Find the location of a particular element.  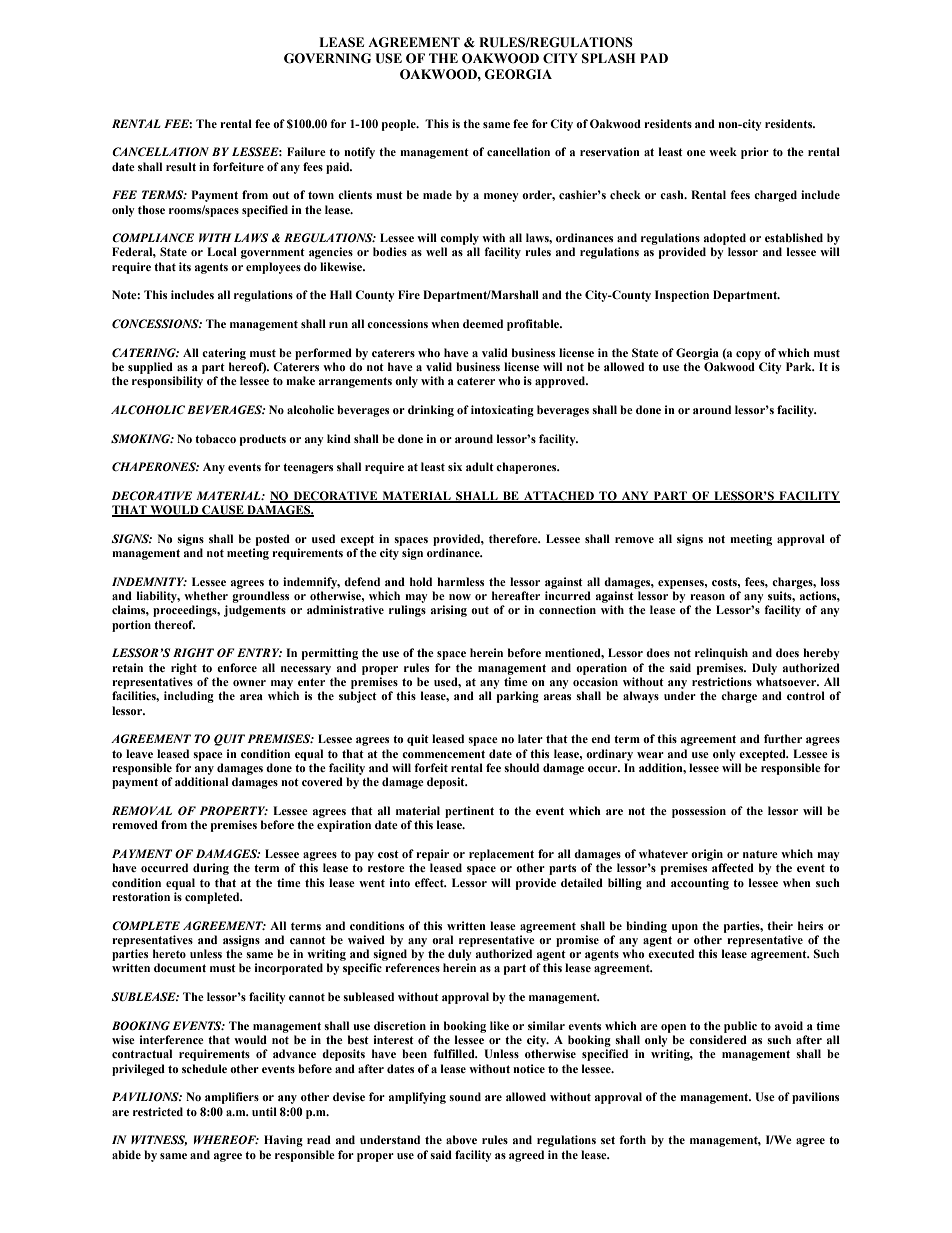

responsibility is located at coordinates (167, 382).
